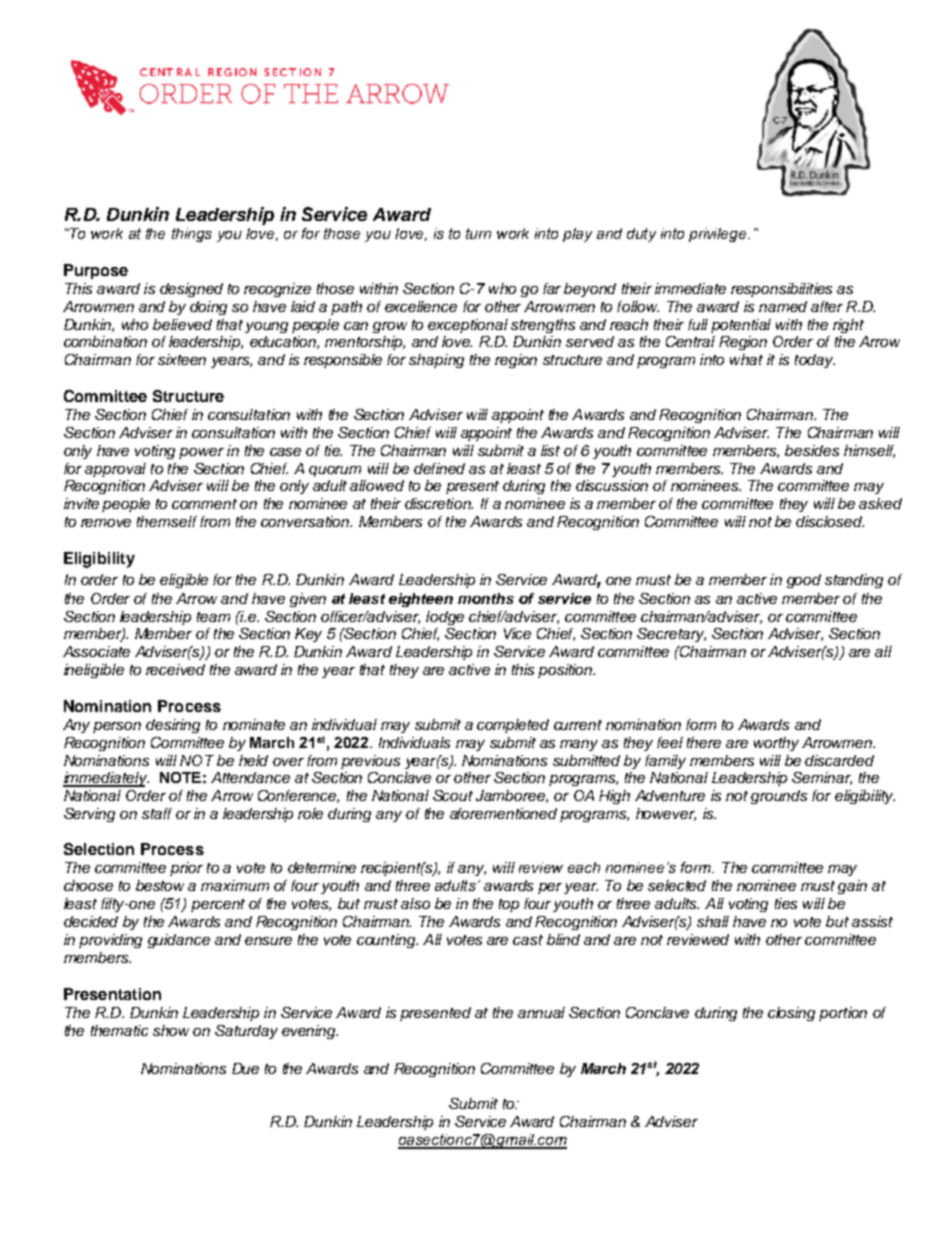  Describe the element at coordinates (719, 235) in the image. I see `privilege` at that location.
